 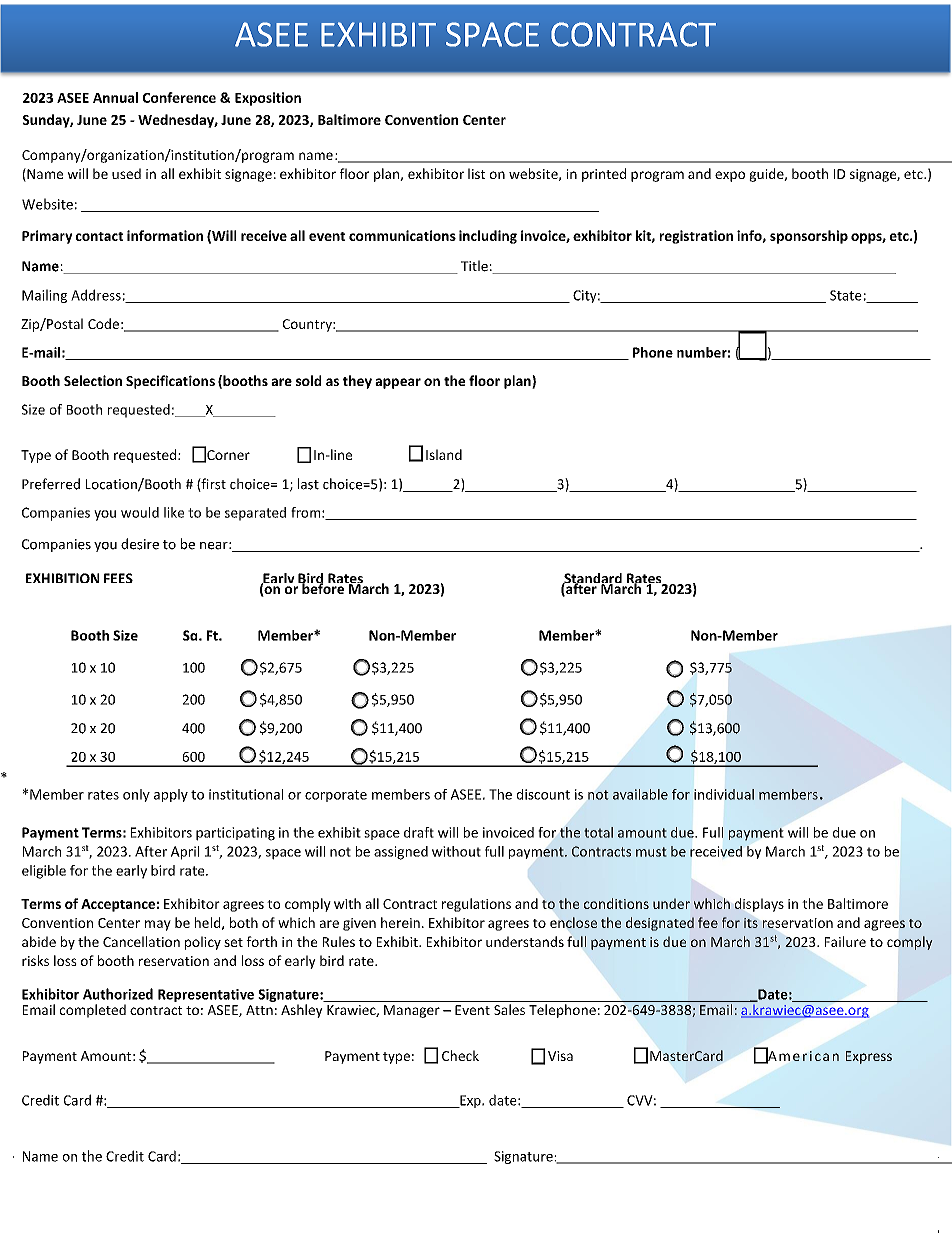 What do you see at coordinates (476, 173) in the page?
I see `list` at bounding box center [476, 173].
